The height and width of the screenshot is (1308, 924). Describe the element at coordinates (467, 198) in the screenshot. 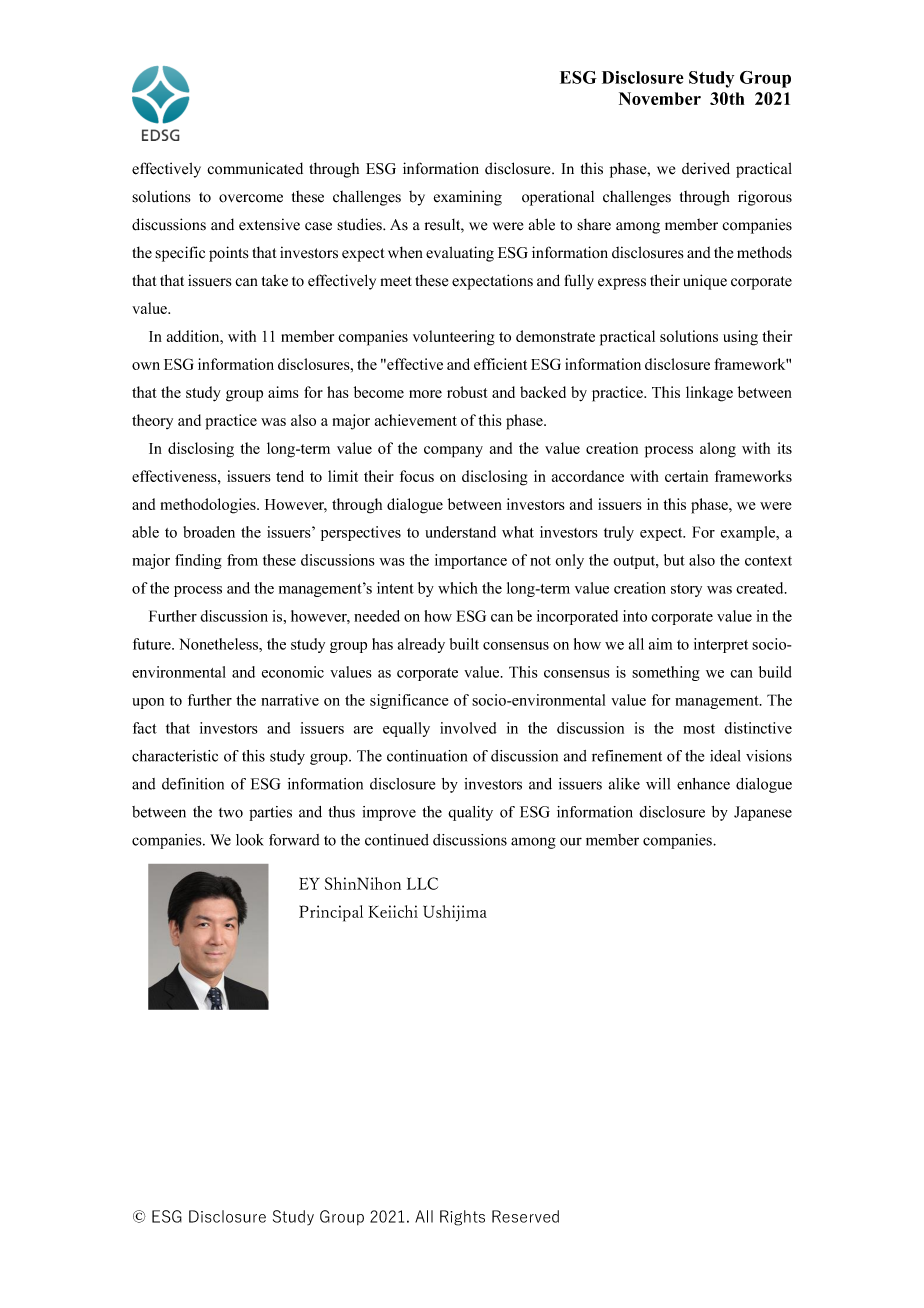

I see `examining` at that location.
